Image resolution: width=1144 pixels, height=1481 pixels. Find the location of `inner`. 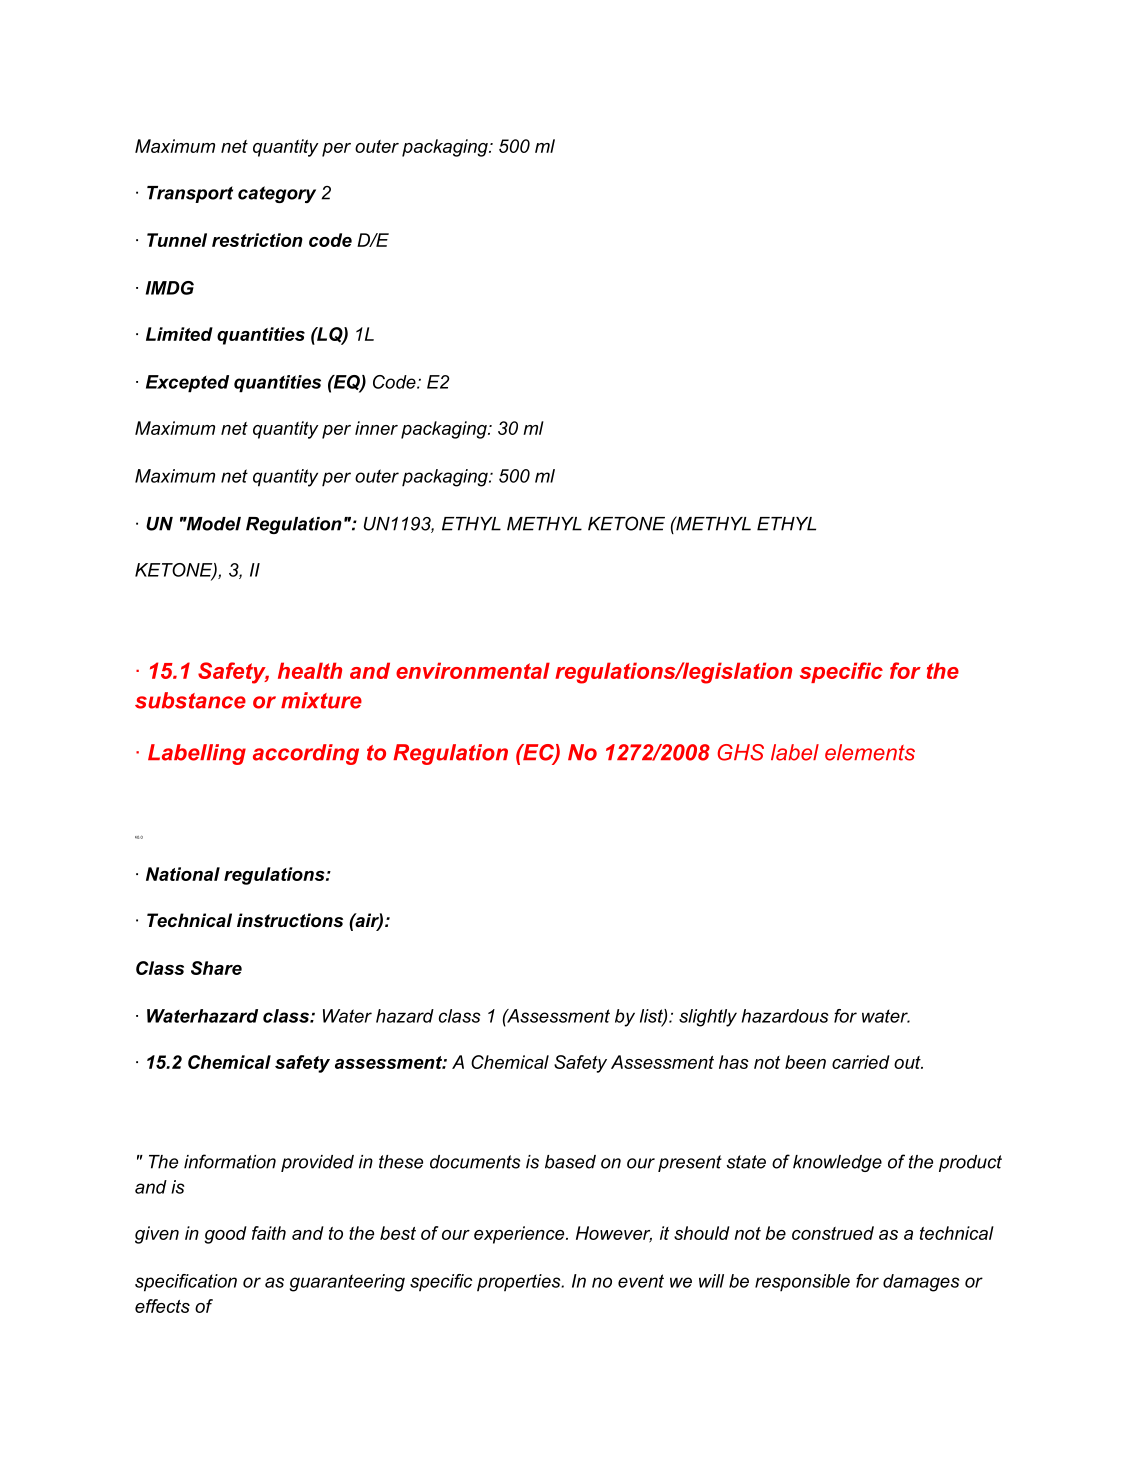

inner is located at coordinates (376, 428).
